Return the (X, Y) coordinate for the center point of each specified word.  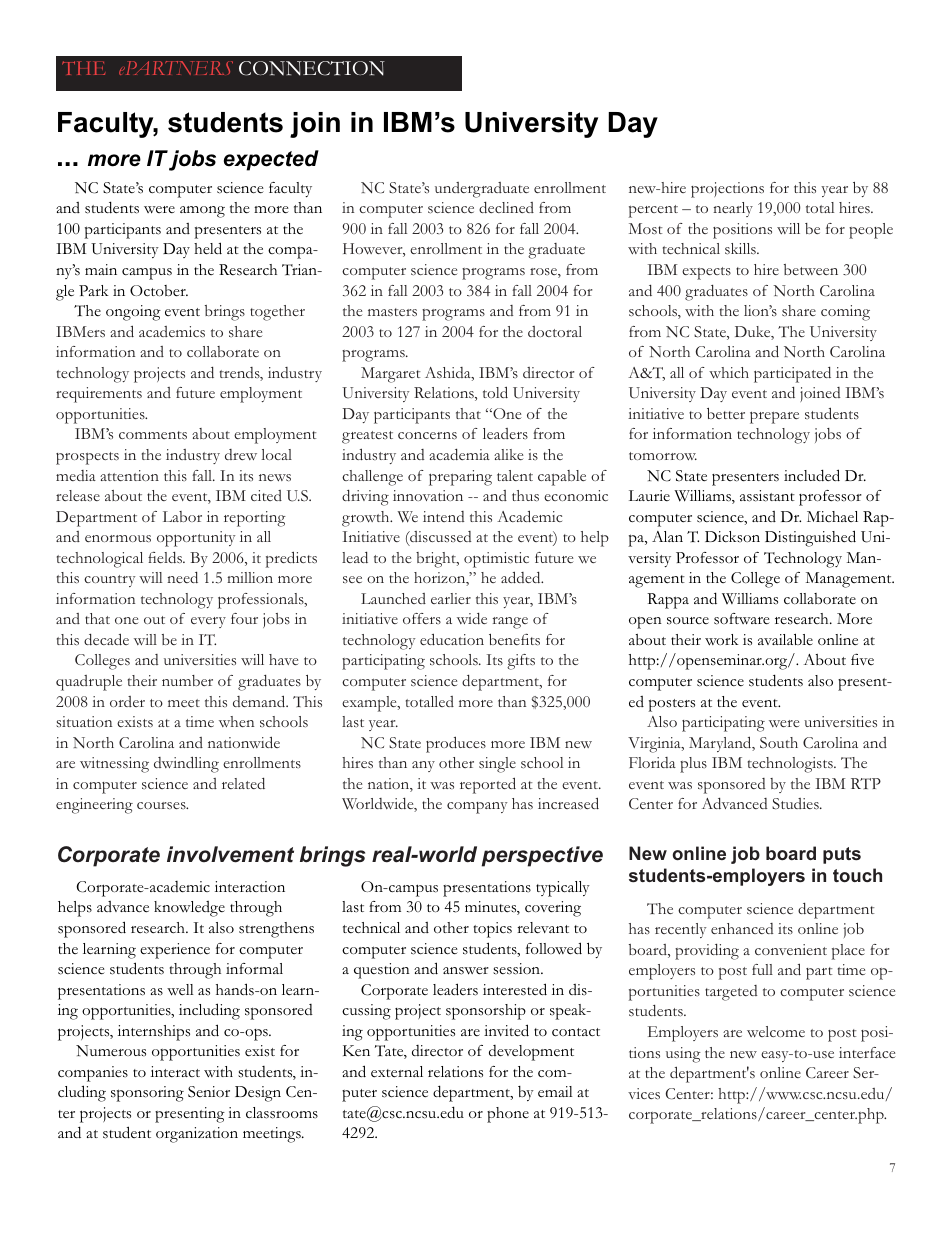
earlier (451, 598)
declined (506, 207)
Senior (209, 1092)
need (182, 577)
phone (508, 1115)
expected (271, 160)
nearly (733, 209)
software (742, 619)
